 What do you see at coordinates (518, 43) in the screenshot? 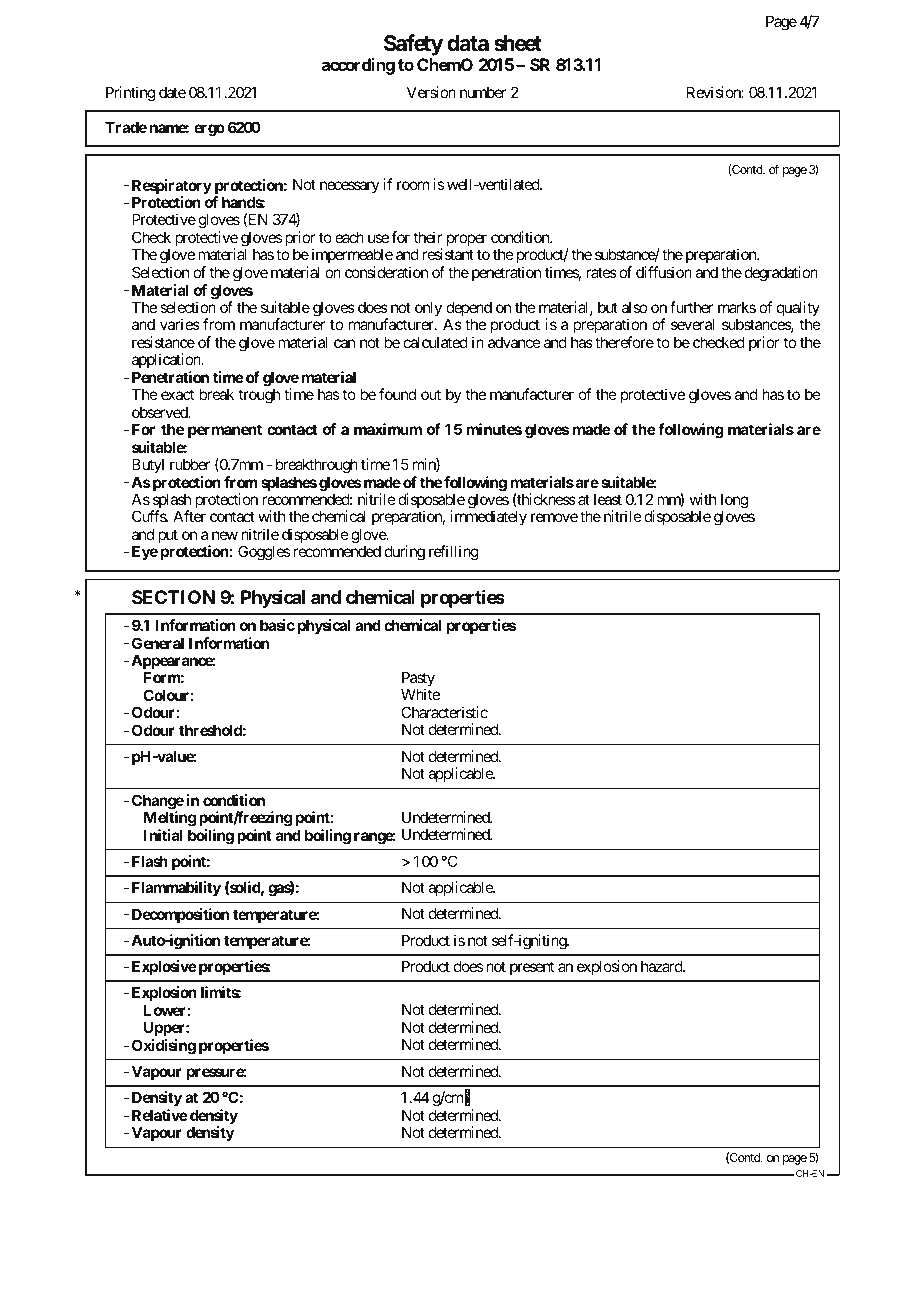
I see `sheet` at bounding box center [518, 43].
